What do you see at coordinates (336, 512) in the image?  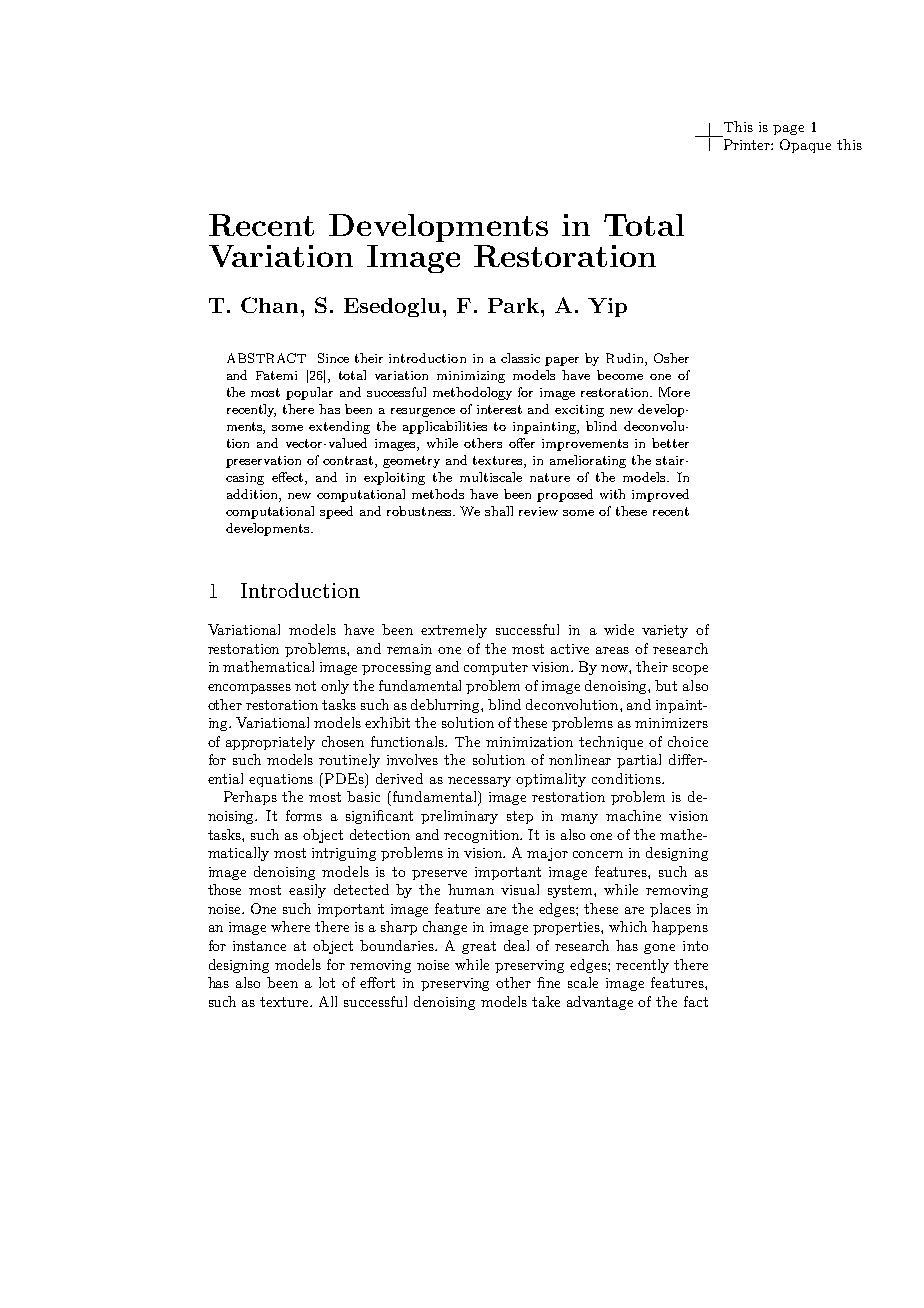 I see `speed` at bounding box center [336, 512].
